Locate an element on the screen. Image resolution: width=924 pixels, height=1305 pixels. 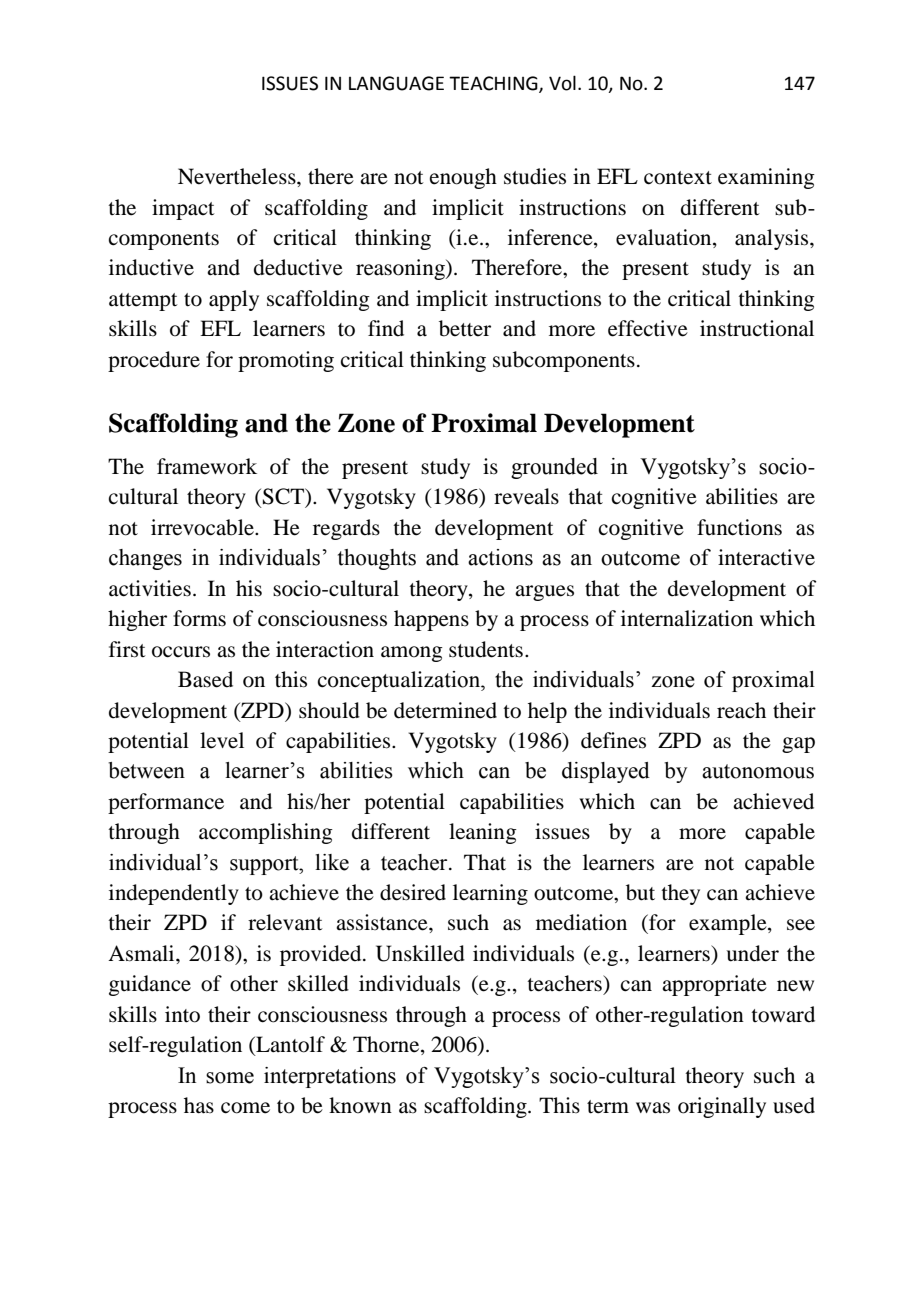
apply is located at coordinates (234, 300).
